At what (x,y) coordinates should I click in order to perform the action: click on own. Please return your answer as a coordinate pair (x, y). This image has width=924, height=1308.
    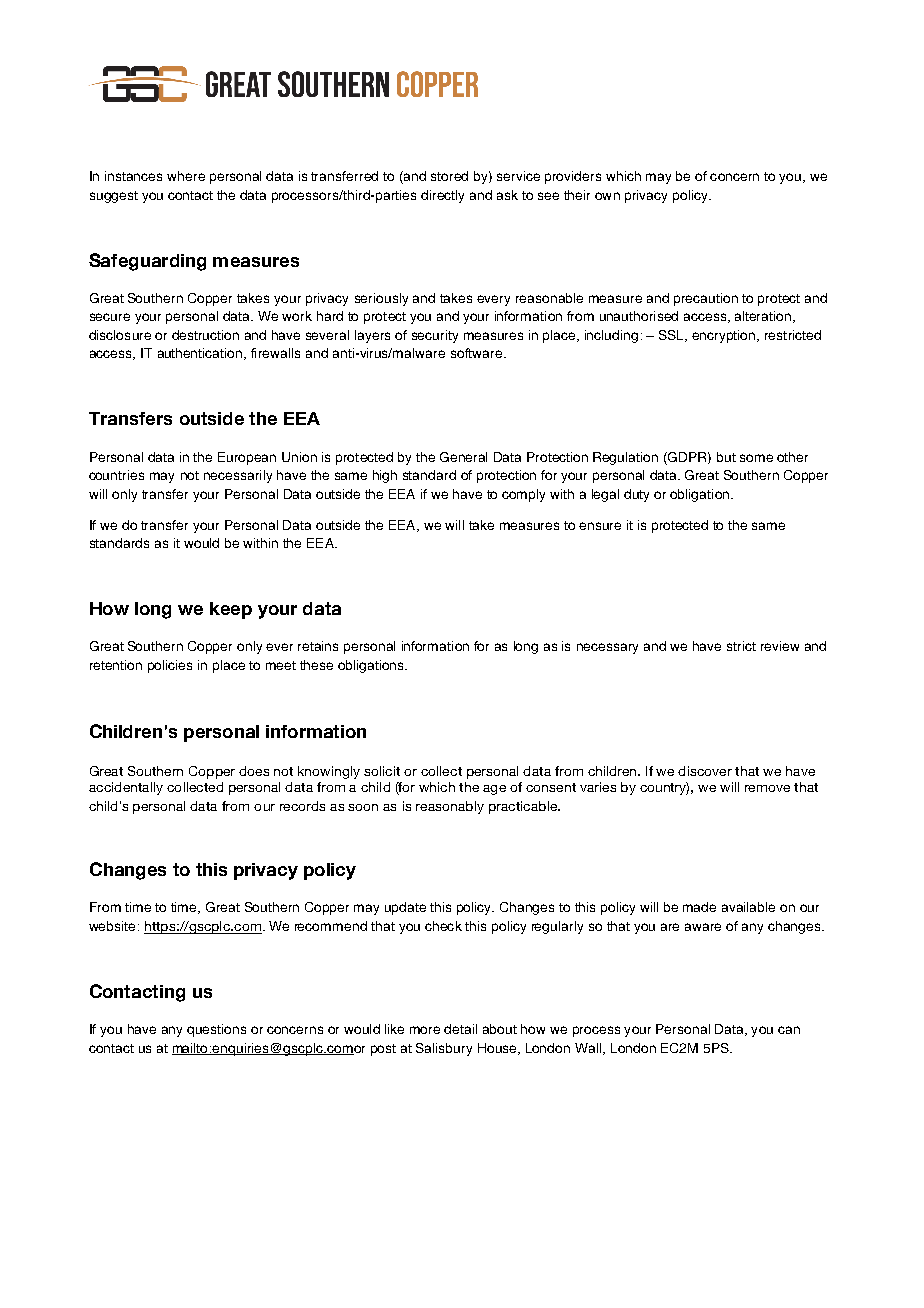
    Looking at the image, I should click on (607, 196).
